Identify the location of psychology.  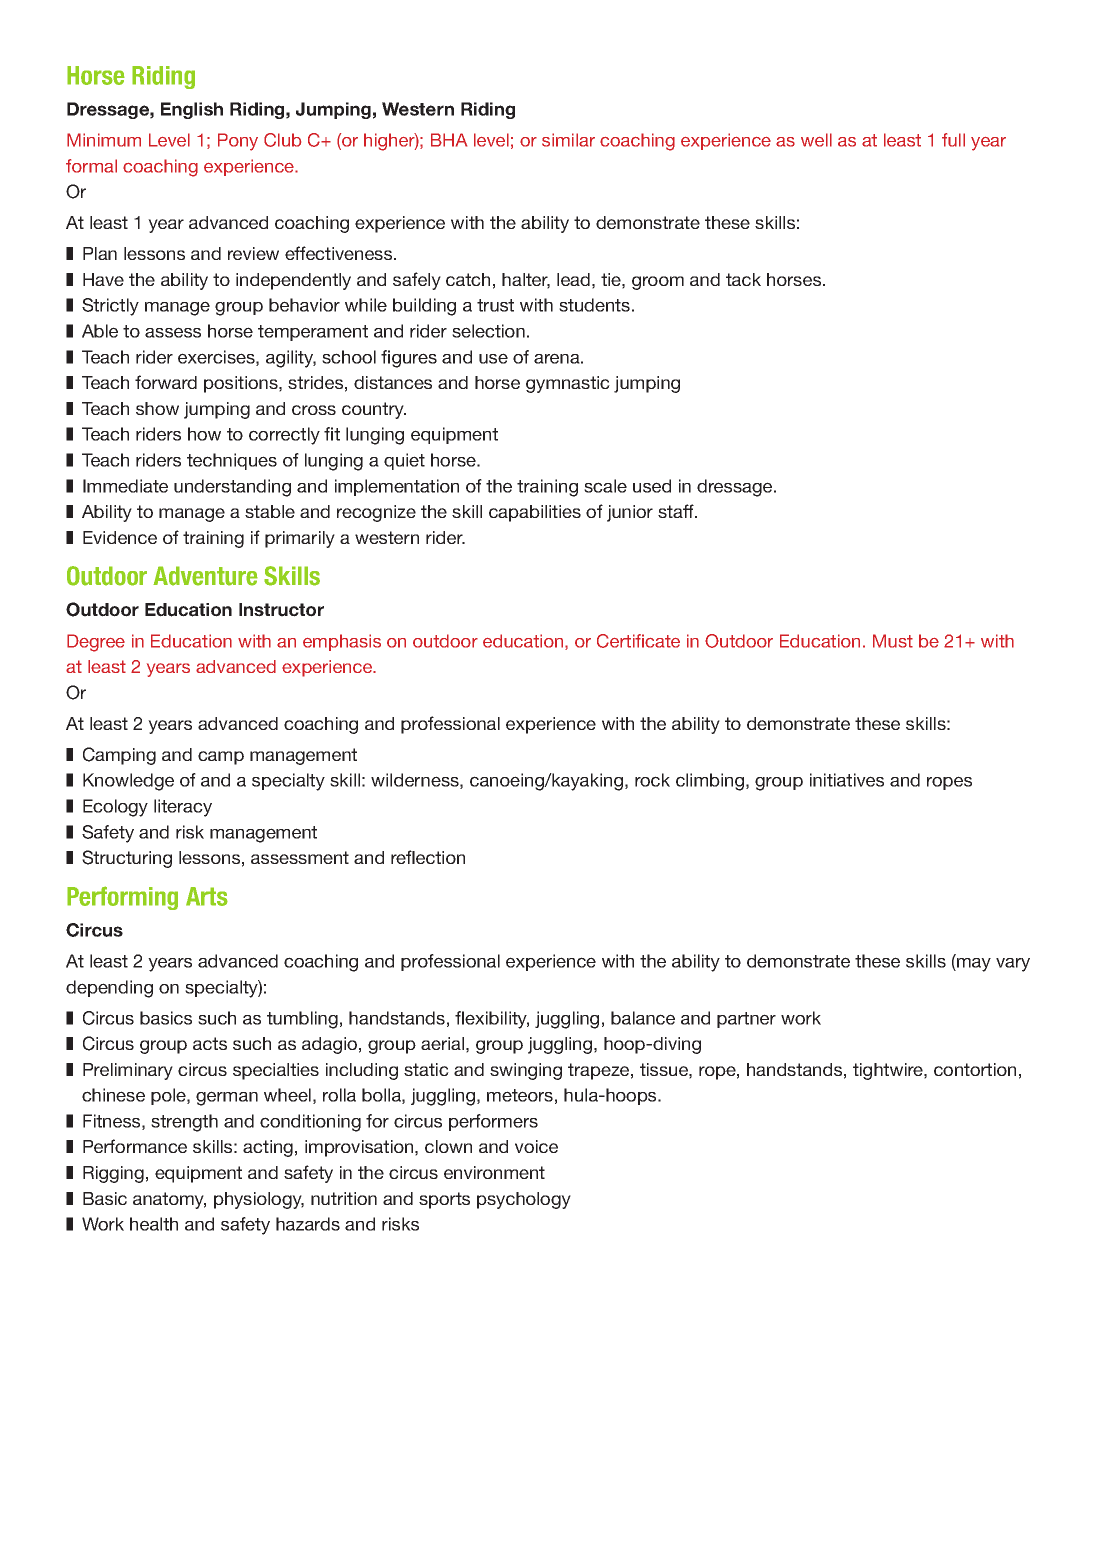
(524, 1200).
